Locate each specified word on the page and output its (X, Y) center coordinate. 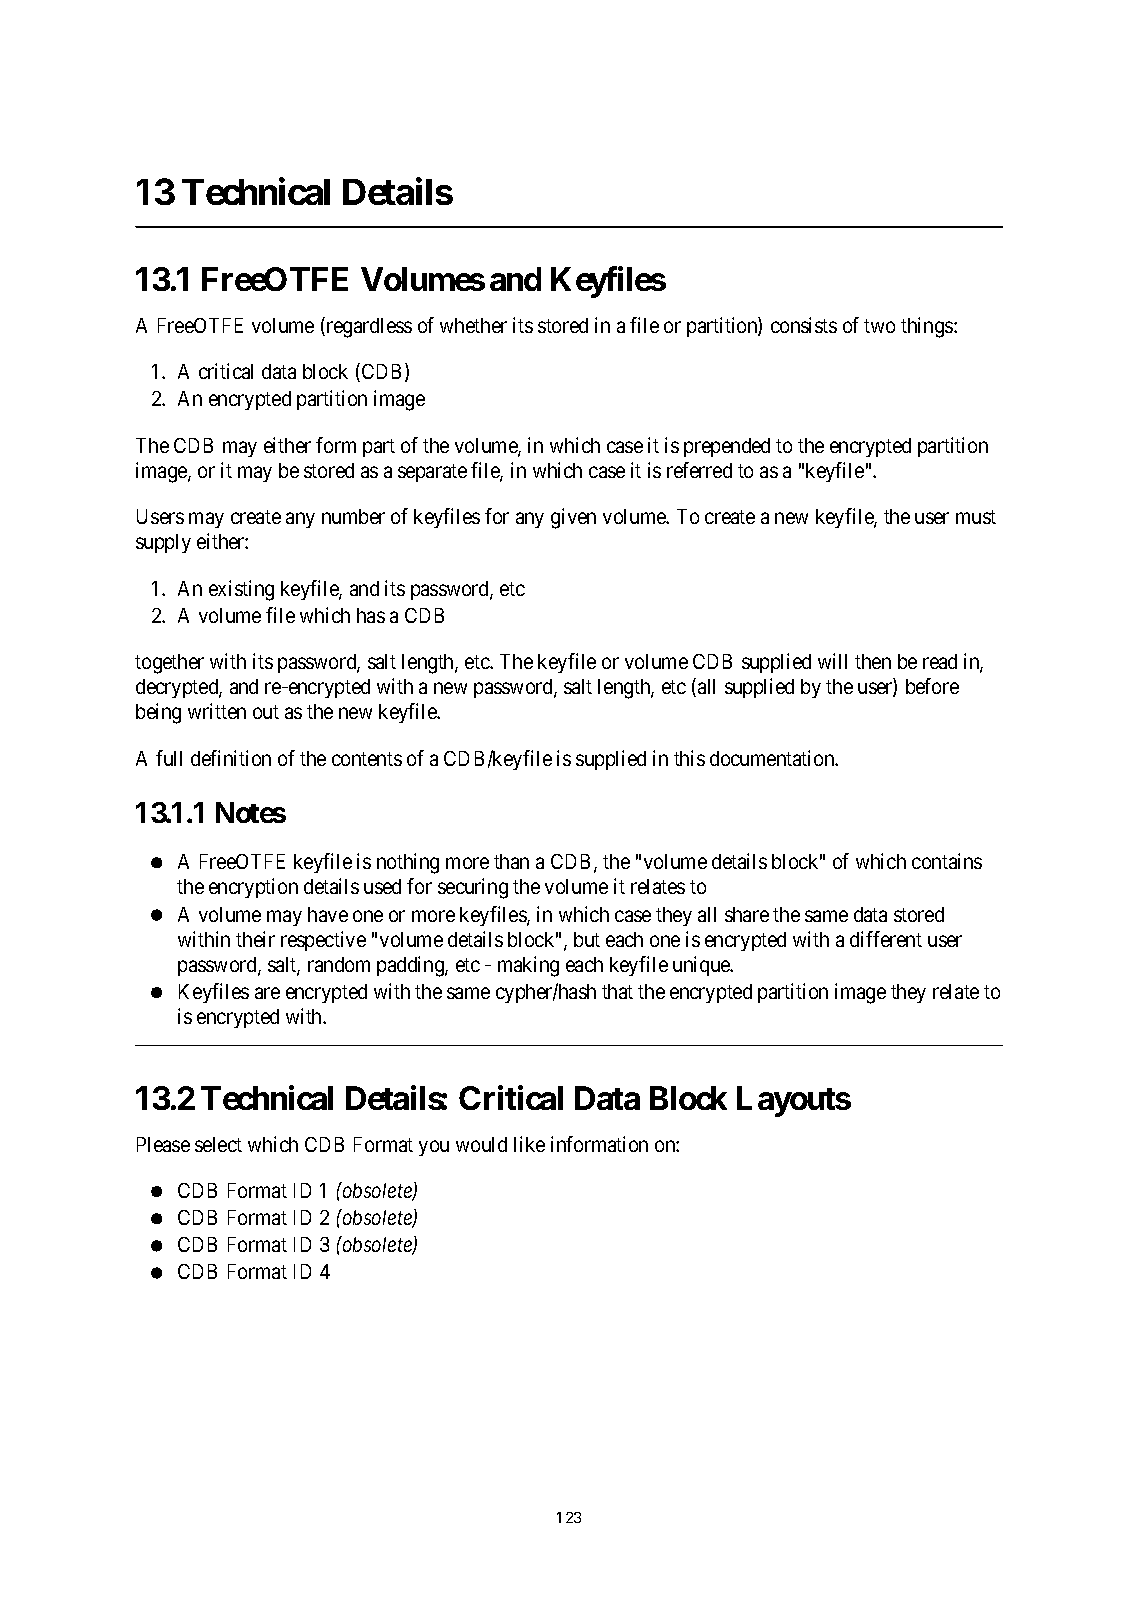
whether (473, 325)
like (529, 1144)
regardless (368, 327)
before (932, 686)
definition (231, 758)
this (689, 758)
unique (702, 966)
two (879, 326)
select (218, 1144)
